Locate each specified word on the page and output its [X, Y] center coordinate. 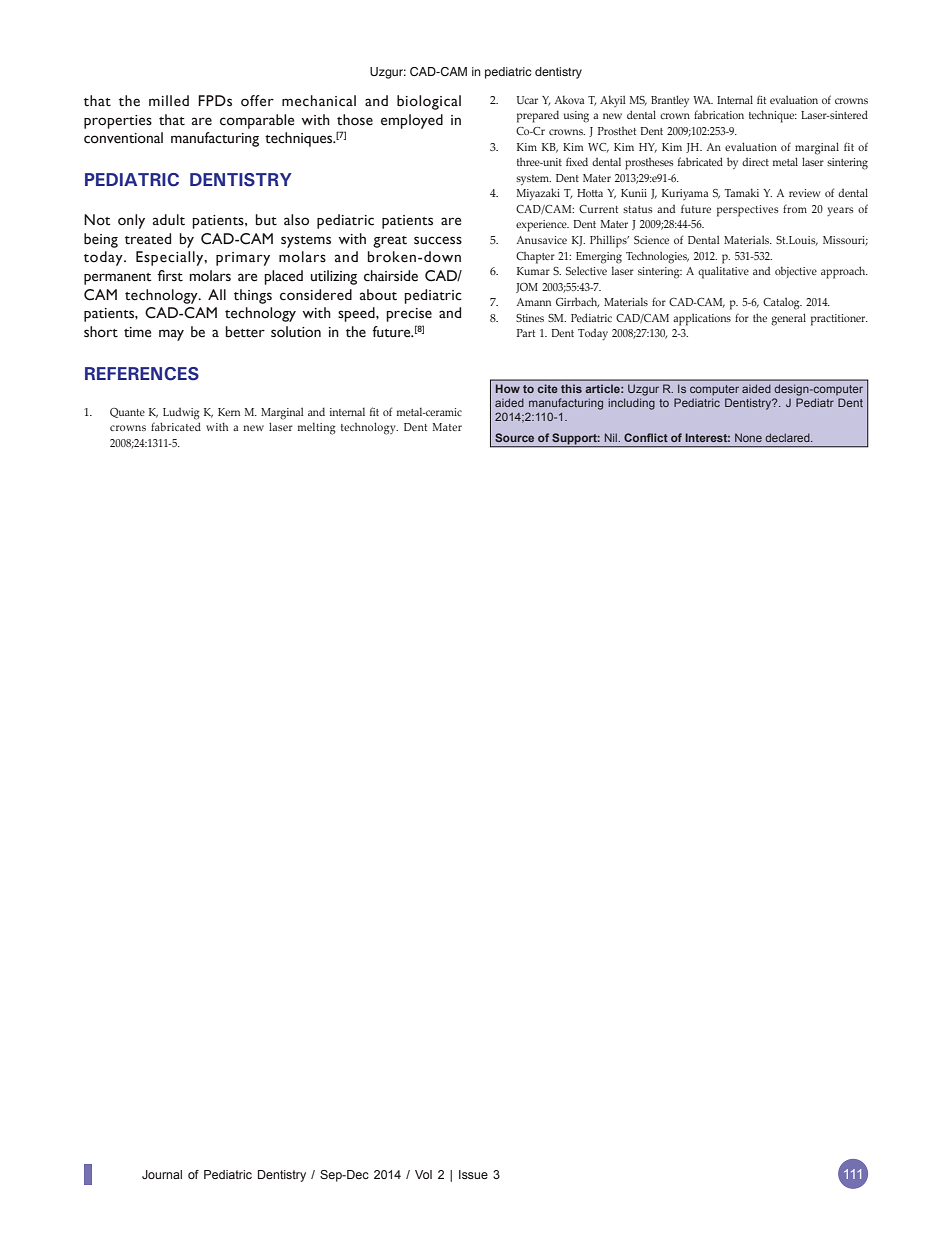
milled [169, 101]
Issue [473, 1174]
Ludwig [181, 414]
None [748, 437]
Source [514, 437]
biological [429, 102]
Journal [162, 1174]
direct [755, 162]
